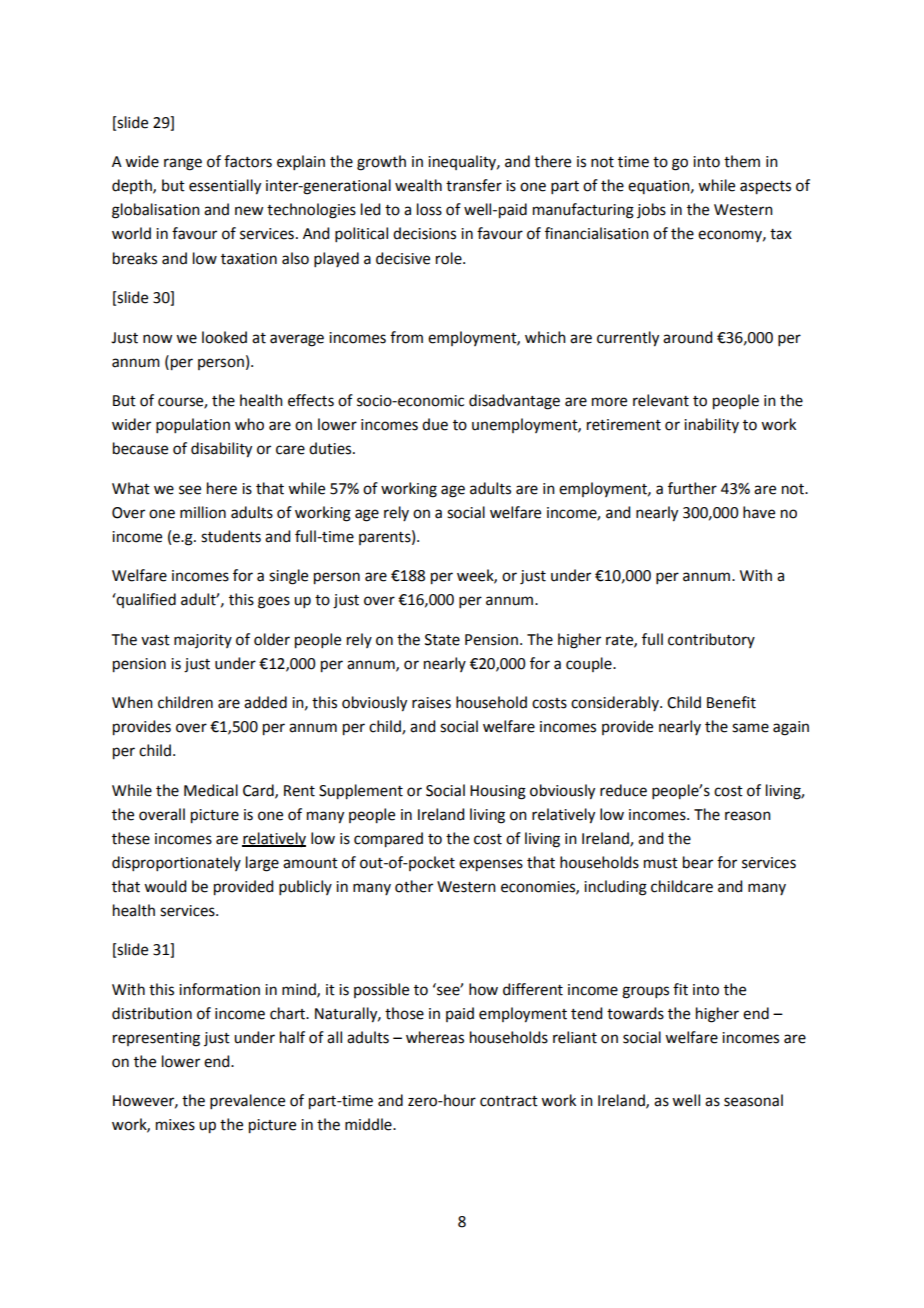  I want to click on due, so click(435, 424).
